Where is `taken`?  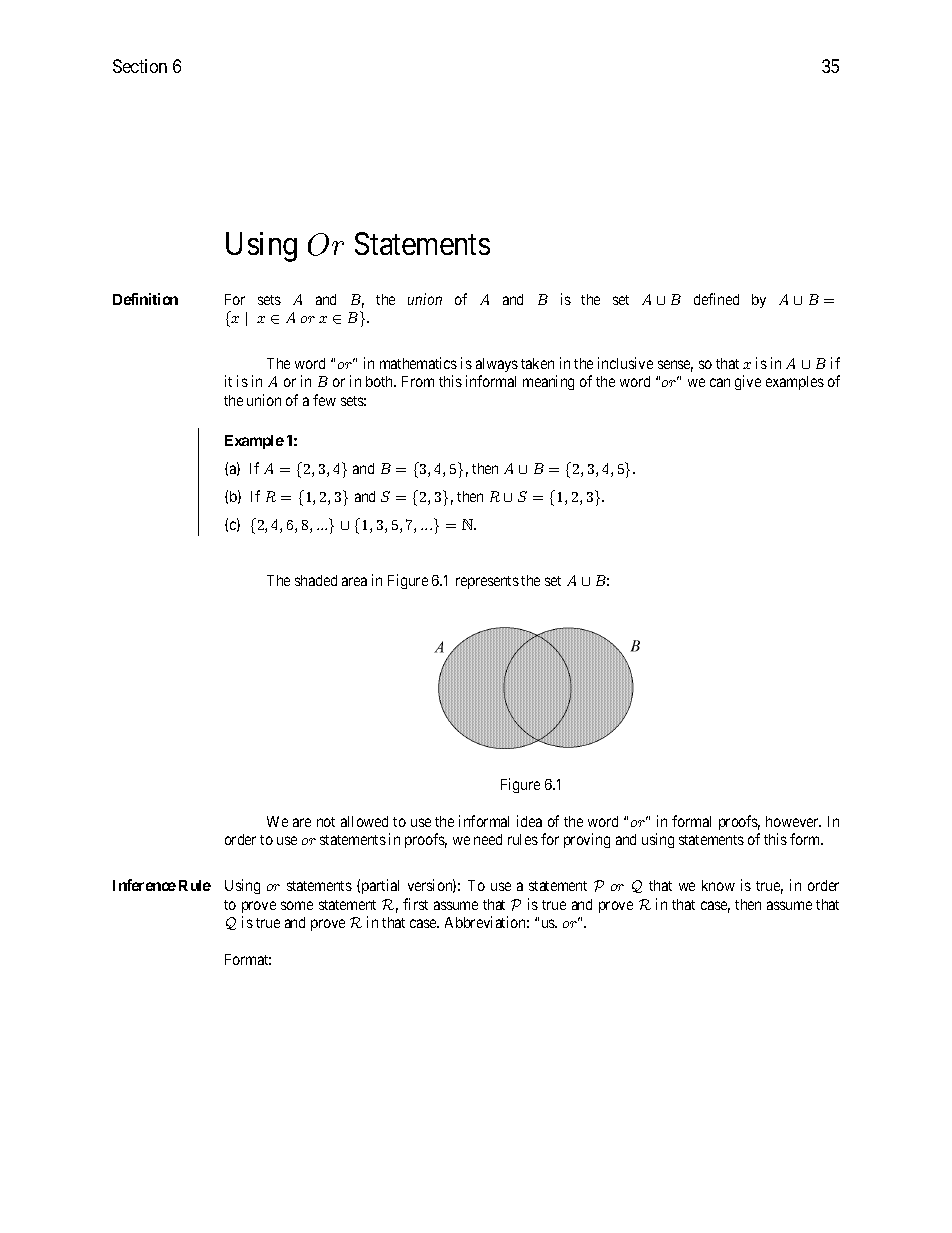 taken is located at coordinates (537, 363).
